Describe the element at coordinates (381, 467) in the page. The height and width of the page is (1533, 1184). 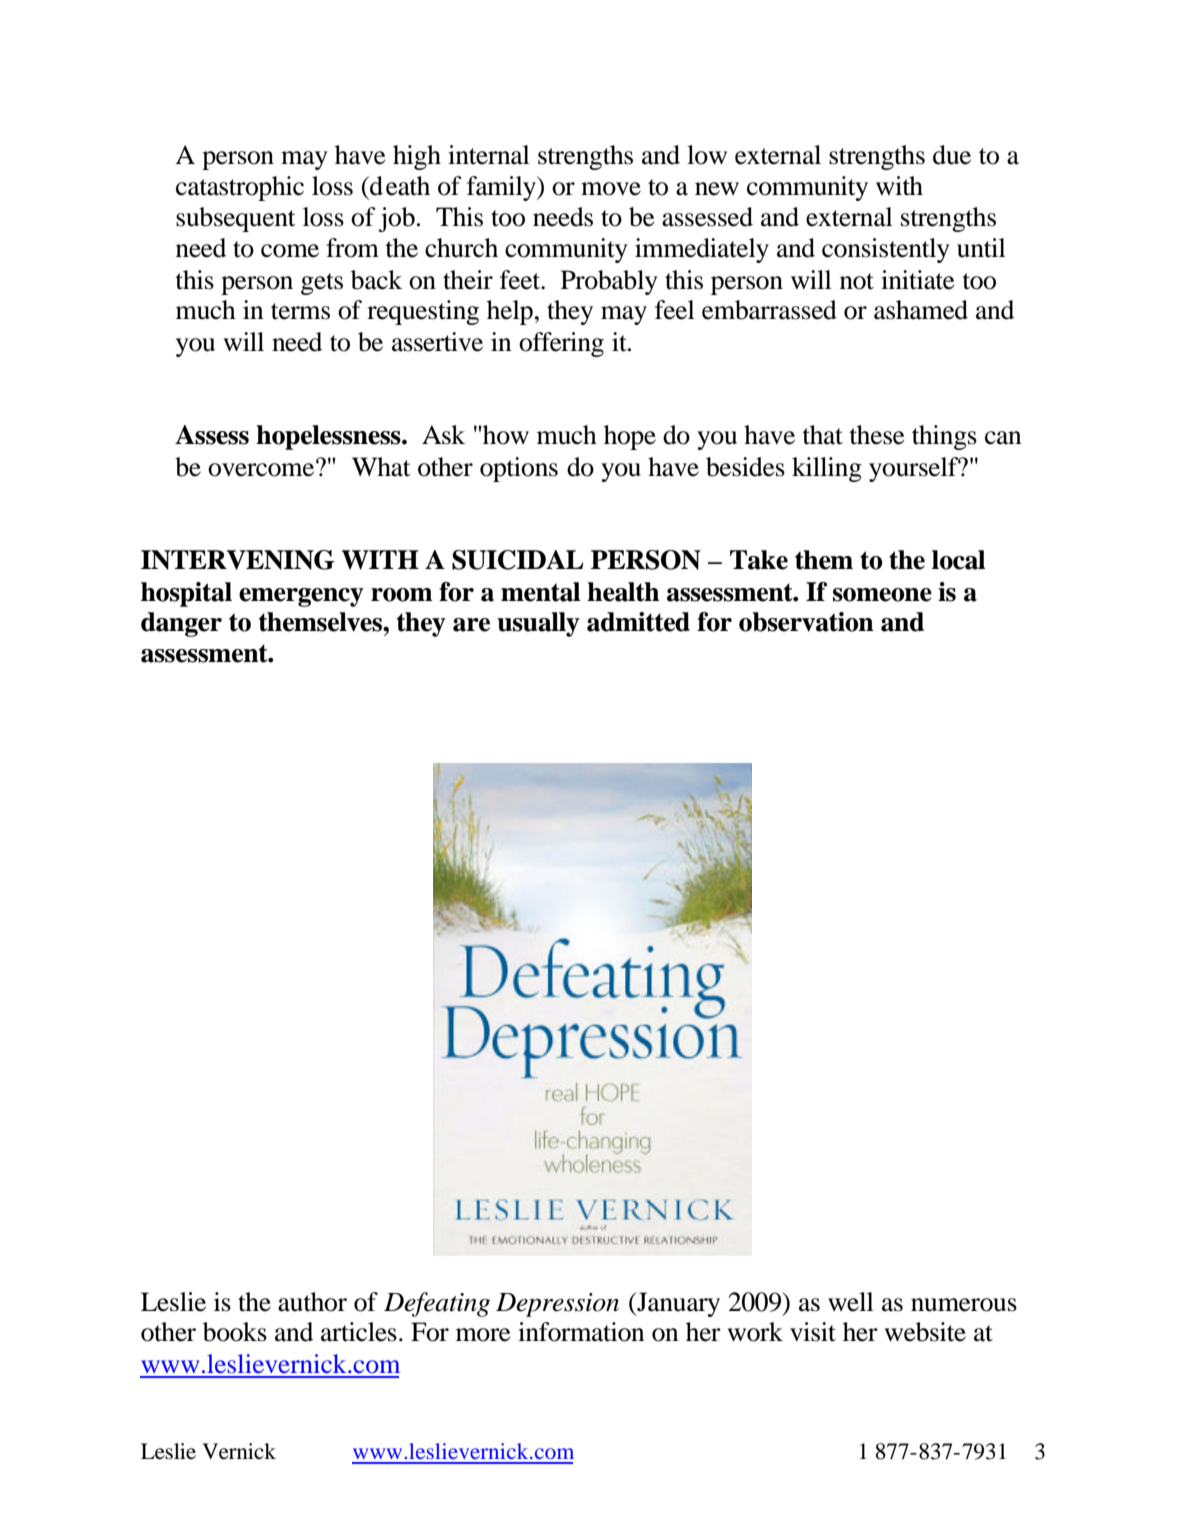
I see `What` at that location.
